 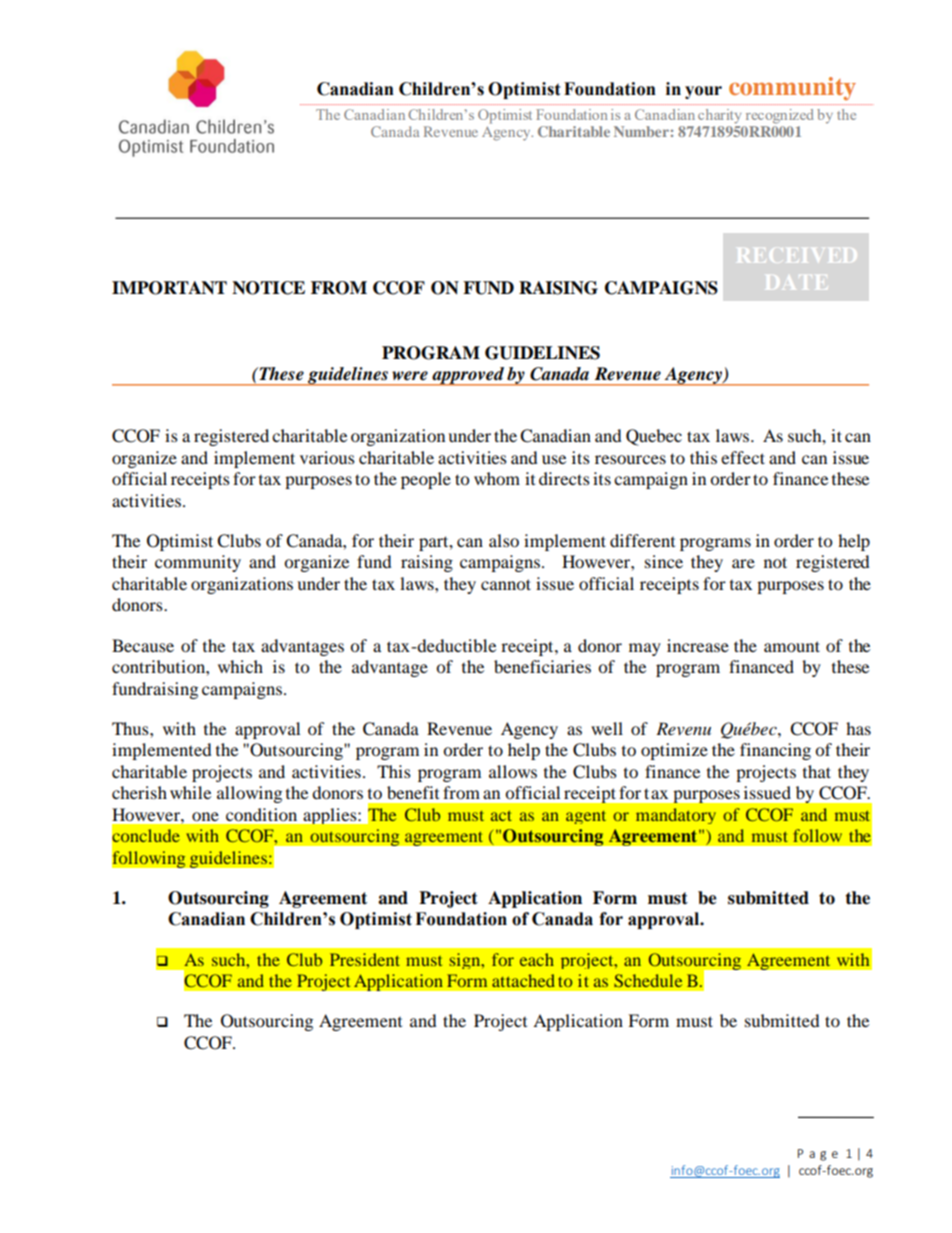 What do you see at coordinates (779, 116) in the screenshot?
I see `recognized` at bounding box center [779, 116].
